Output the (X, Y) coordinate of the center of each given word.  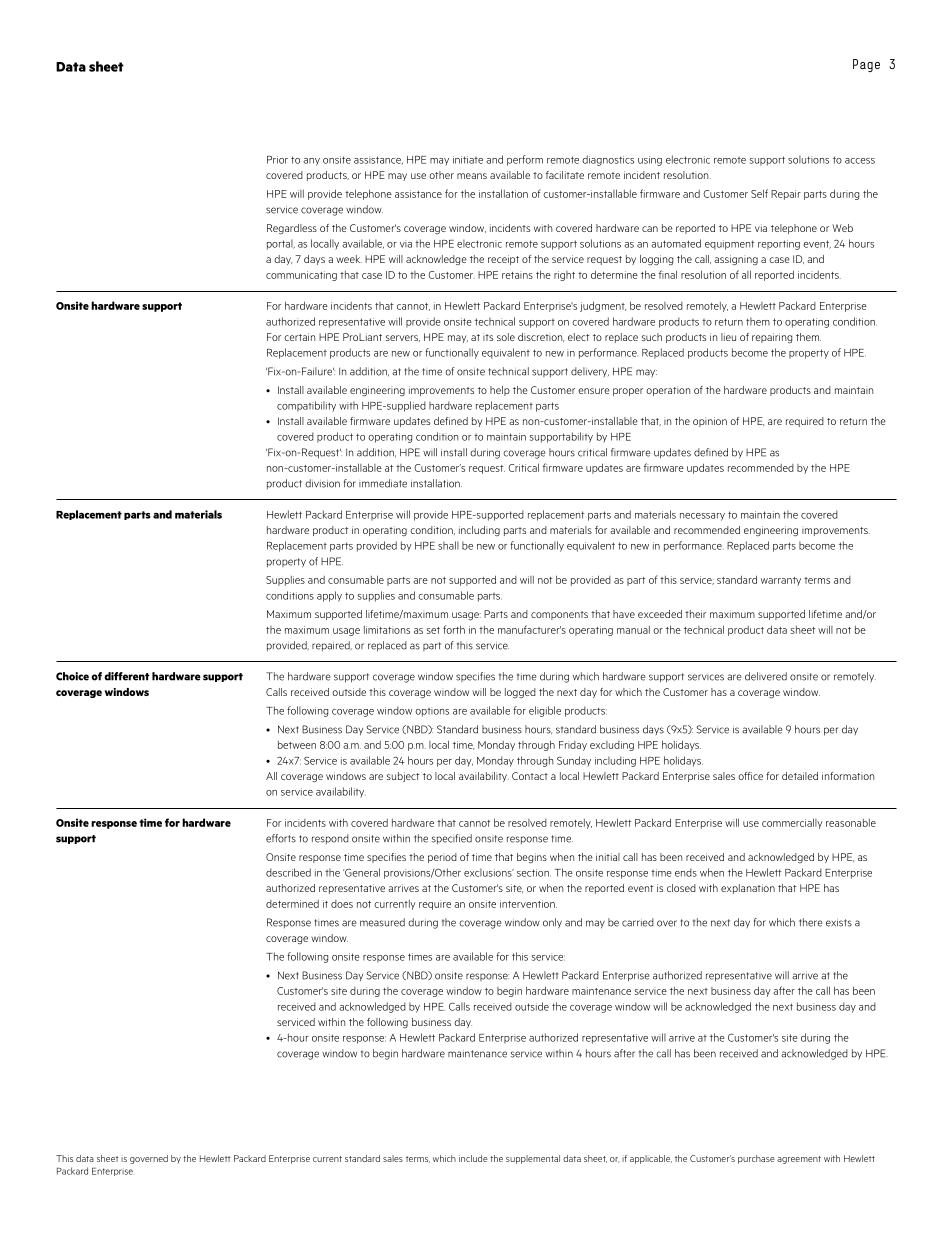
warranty (781, 581)
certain (299, 337)
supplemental (533, 1159)
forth (454, 629)
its (488, 337)
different (127, 676)
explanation (748, 889)
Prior (277, 160)
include (473, 1158)
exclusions (489, 872)
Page (866, 65)
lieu (728, 337)
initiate (468, 160)
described (288, 872)
